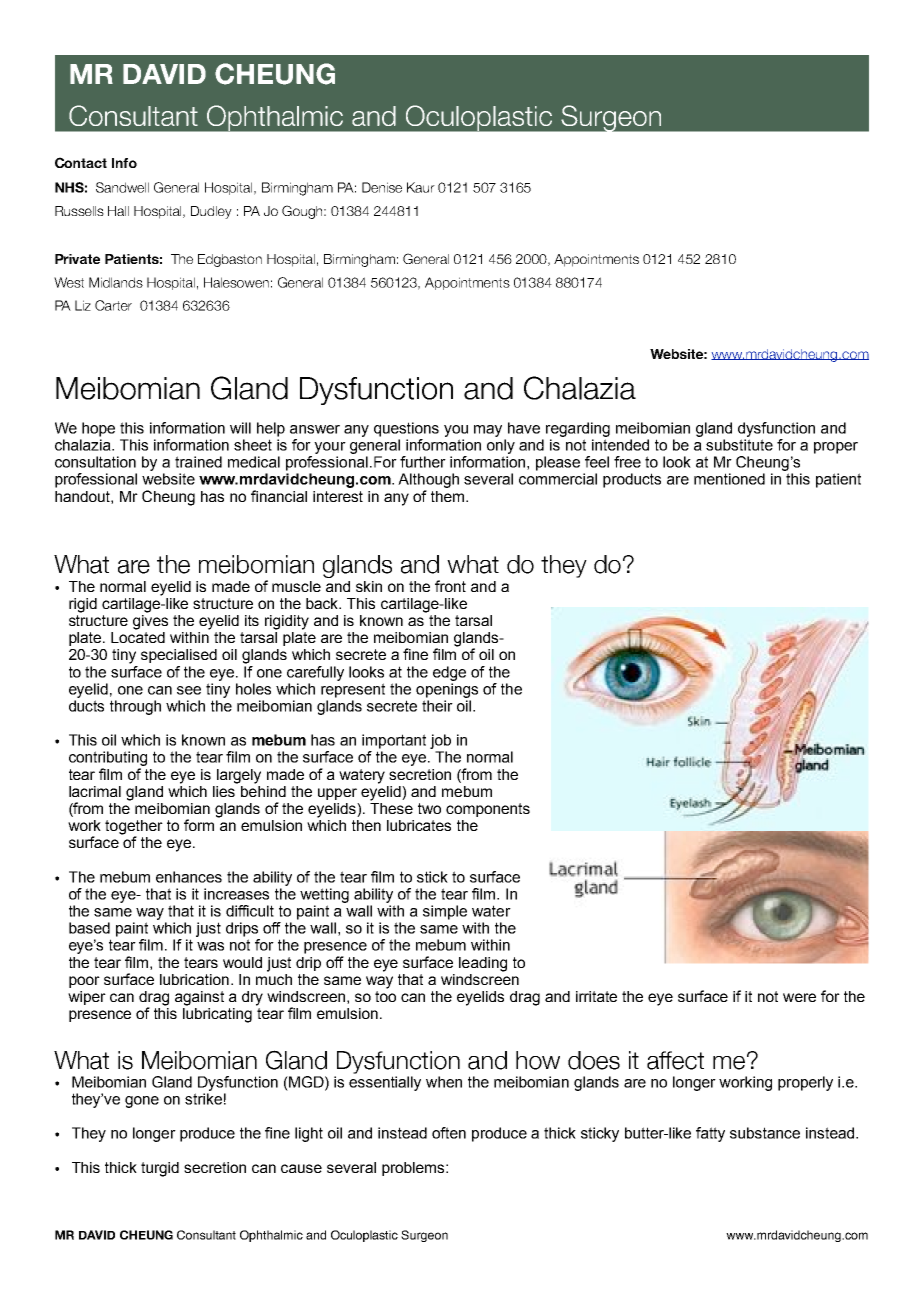 The height and width of the document is (1308, 924). I want to click on components, so click(488, 810).
